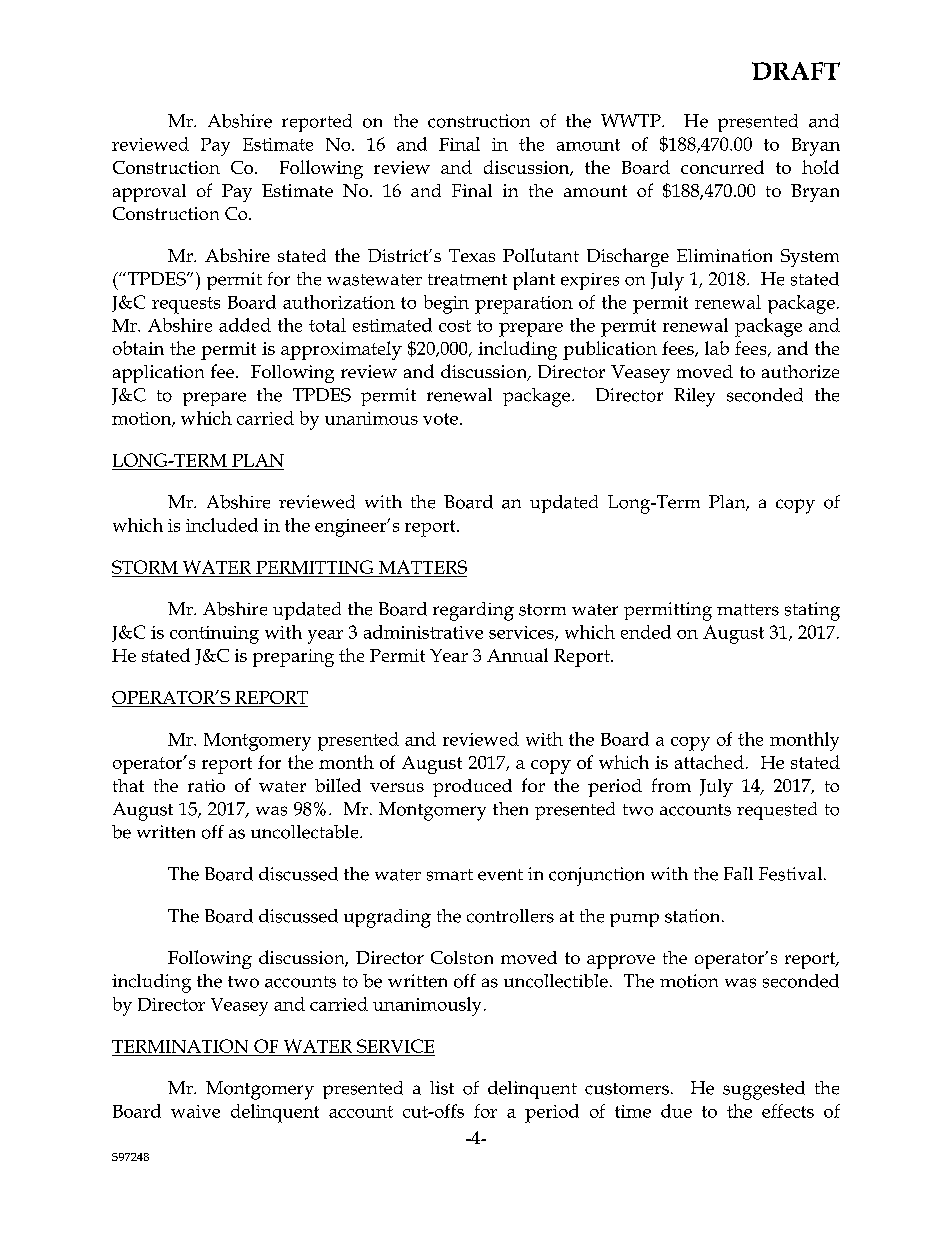 The height and width of the screenshot is (1233, 952). I want to click on waive, so click(195, 1111).
